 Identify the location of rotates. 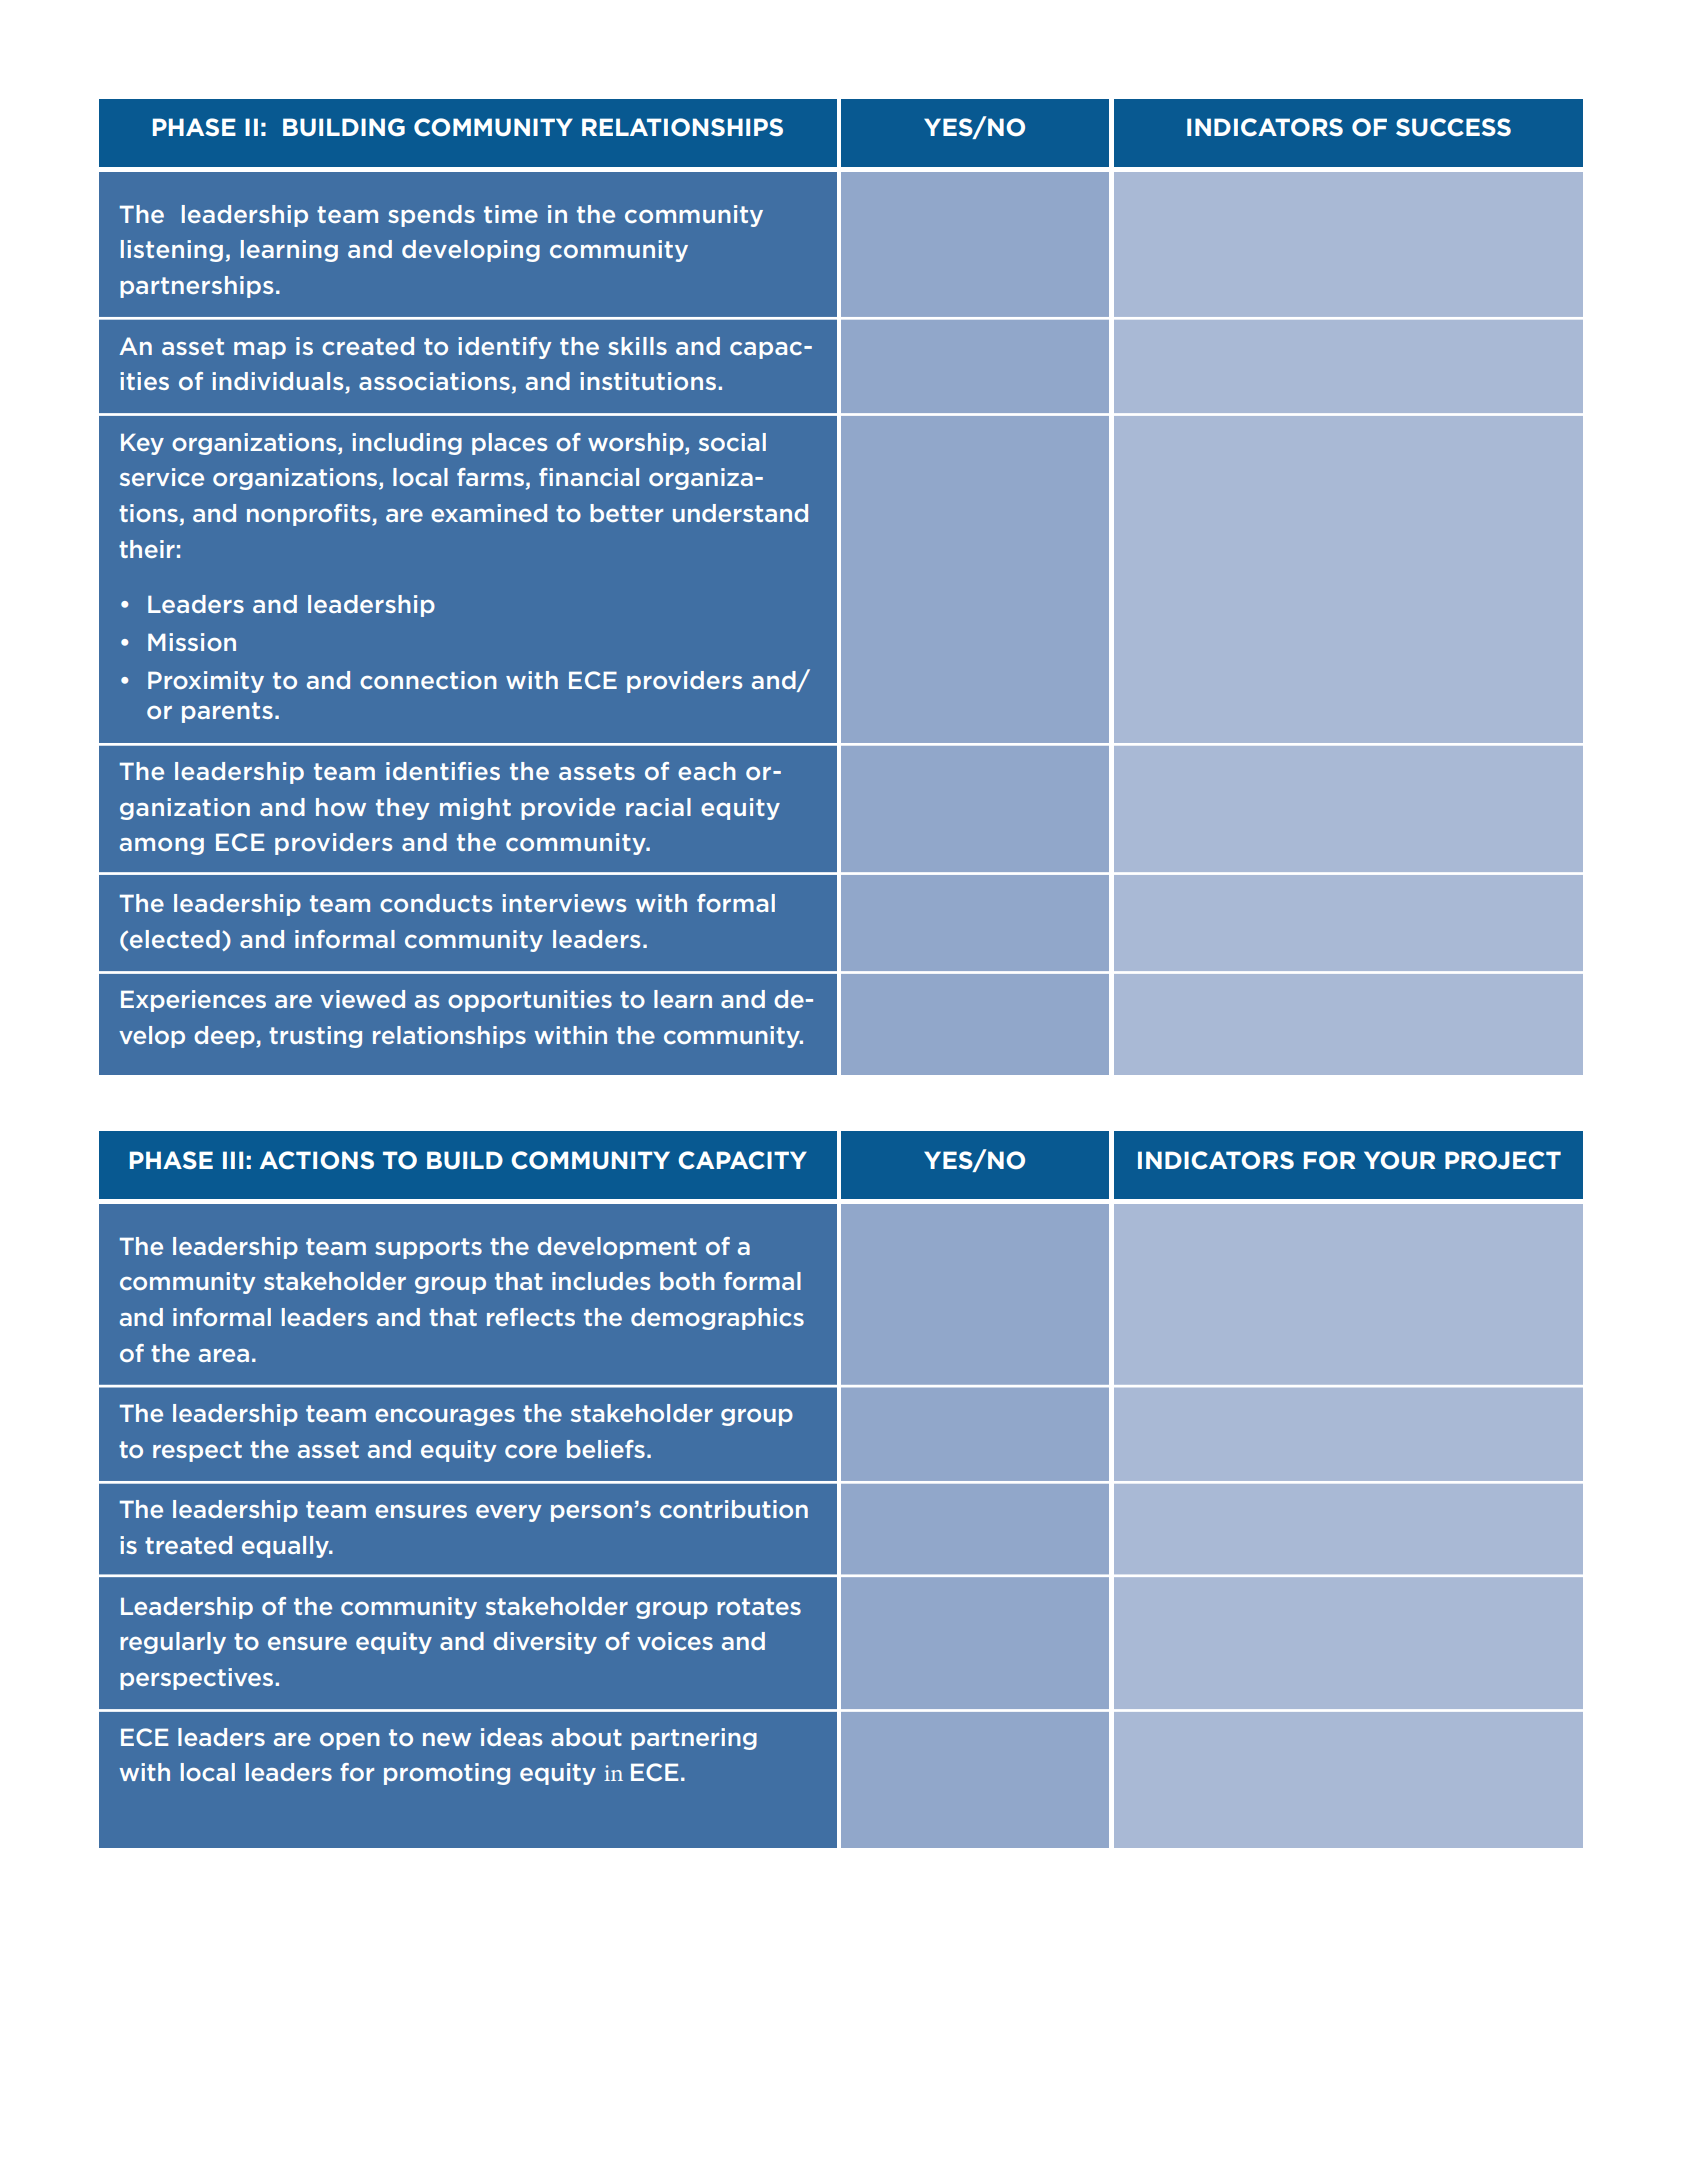
(759, 1606).
